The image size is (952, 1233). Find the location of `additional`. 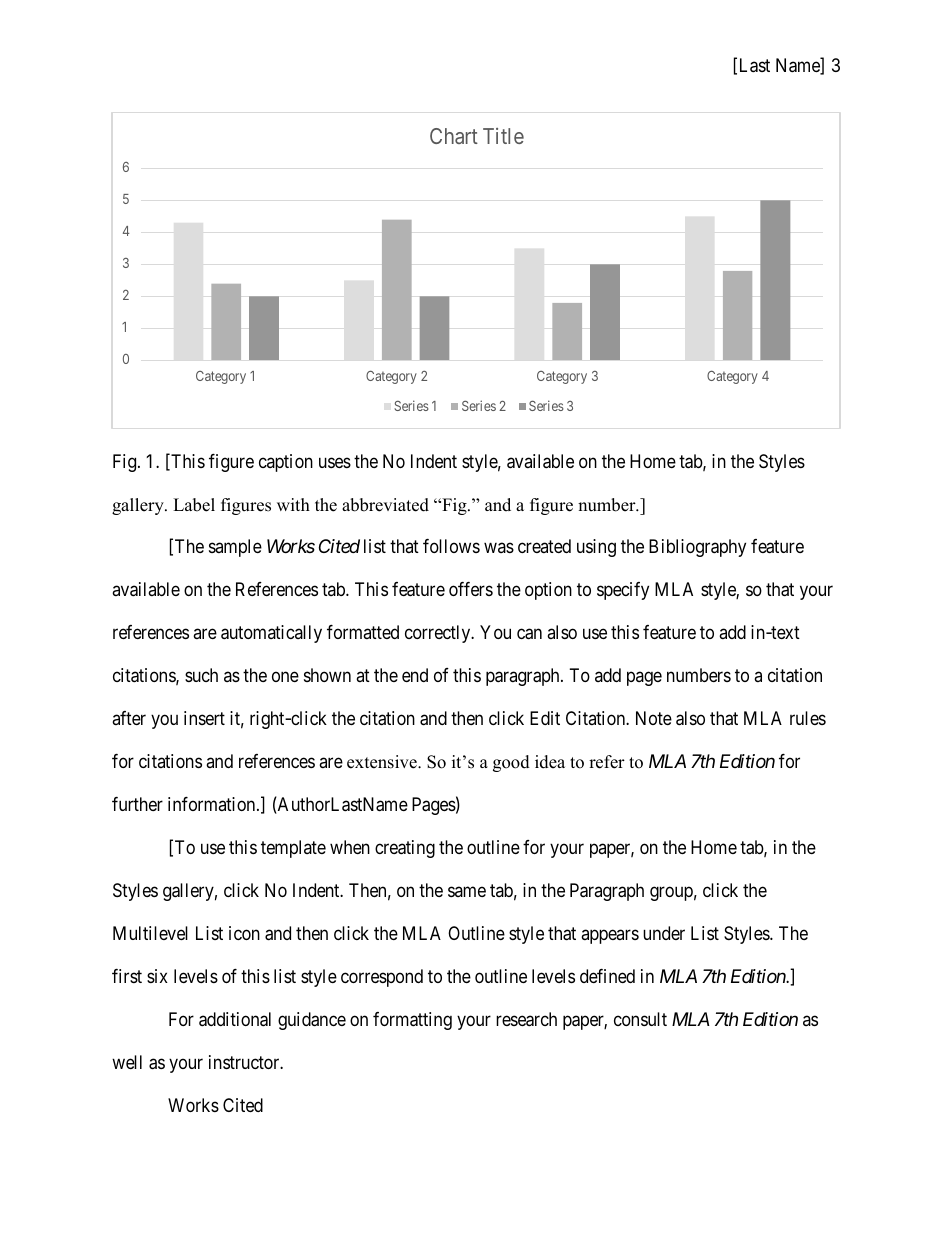

additional is located at coordinates (235, 1019).
